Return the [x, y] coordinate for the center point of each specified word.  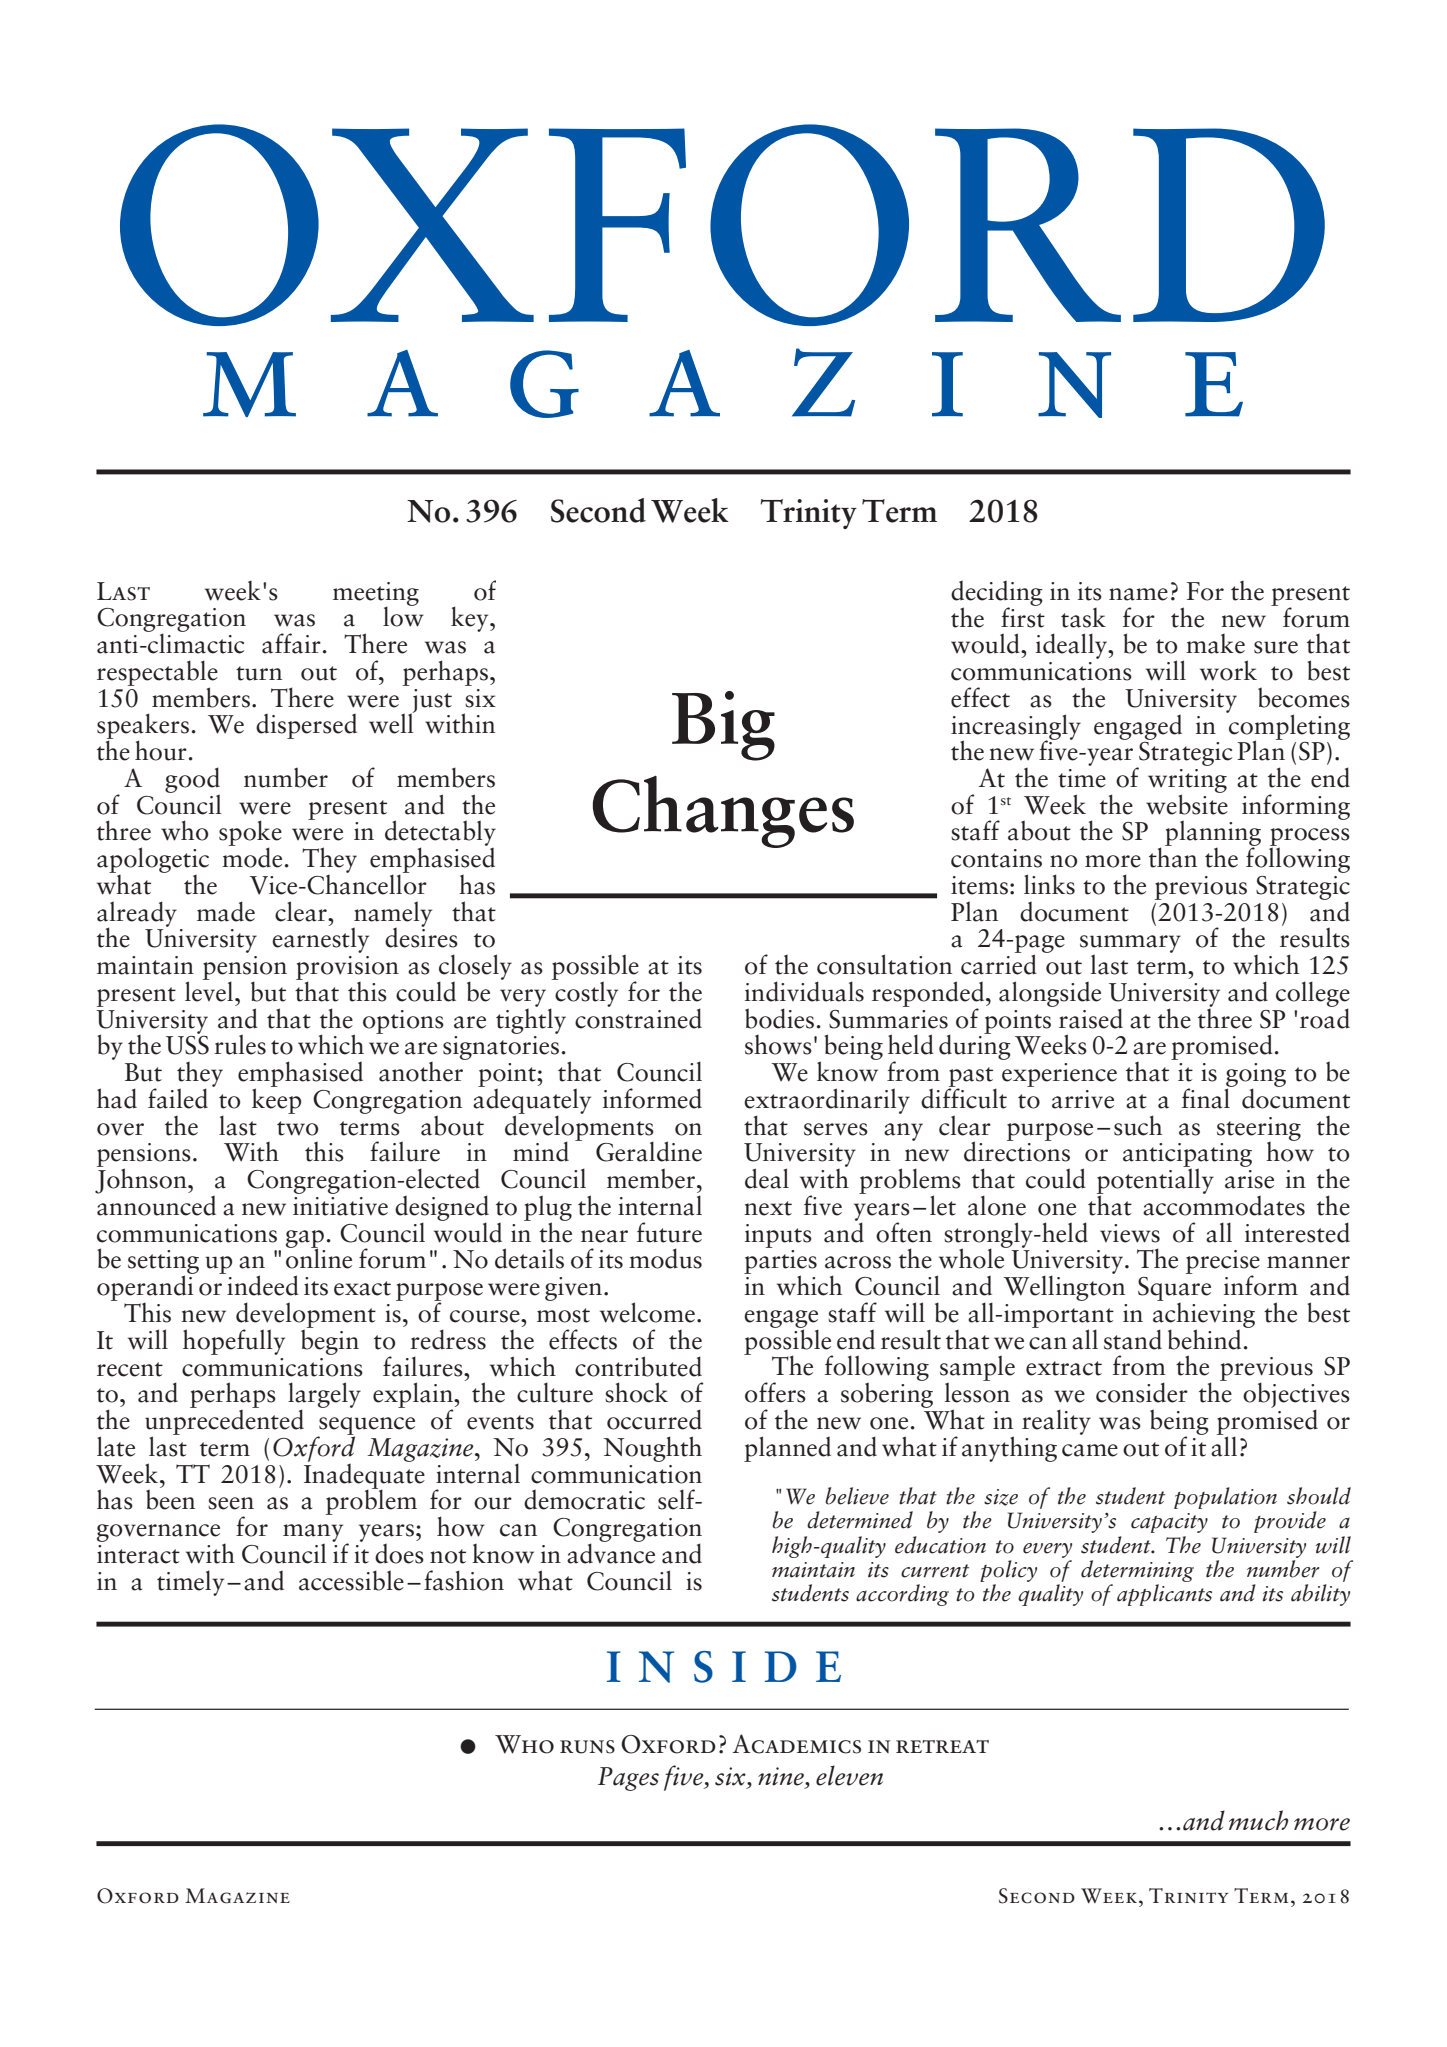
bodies [779, 1018]
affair [291, 643]
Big [723, 726]
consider [1142, 1392]
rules [240, 1044]
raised [1091, 1018]
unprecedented [224, 1422]
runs [587, 1747]
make [1215, 644]
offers [775, 1392]
